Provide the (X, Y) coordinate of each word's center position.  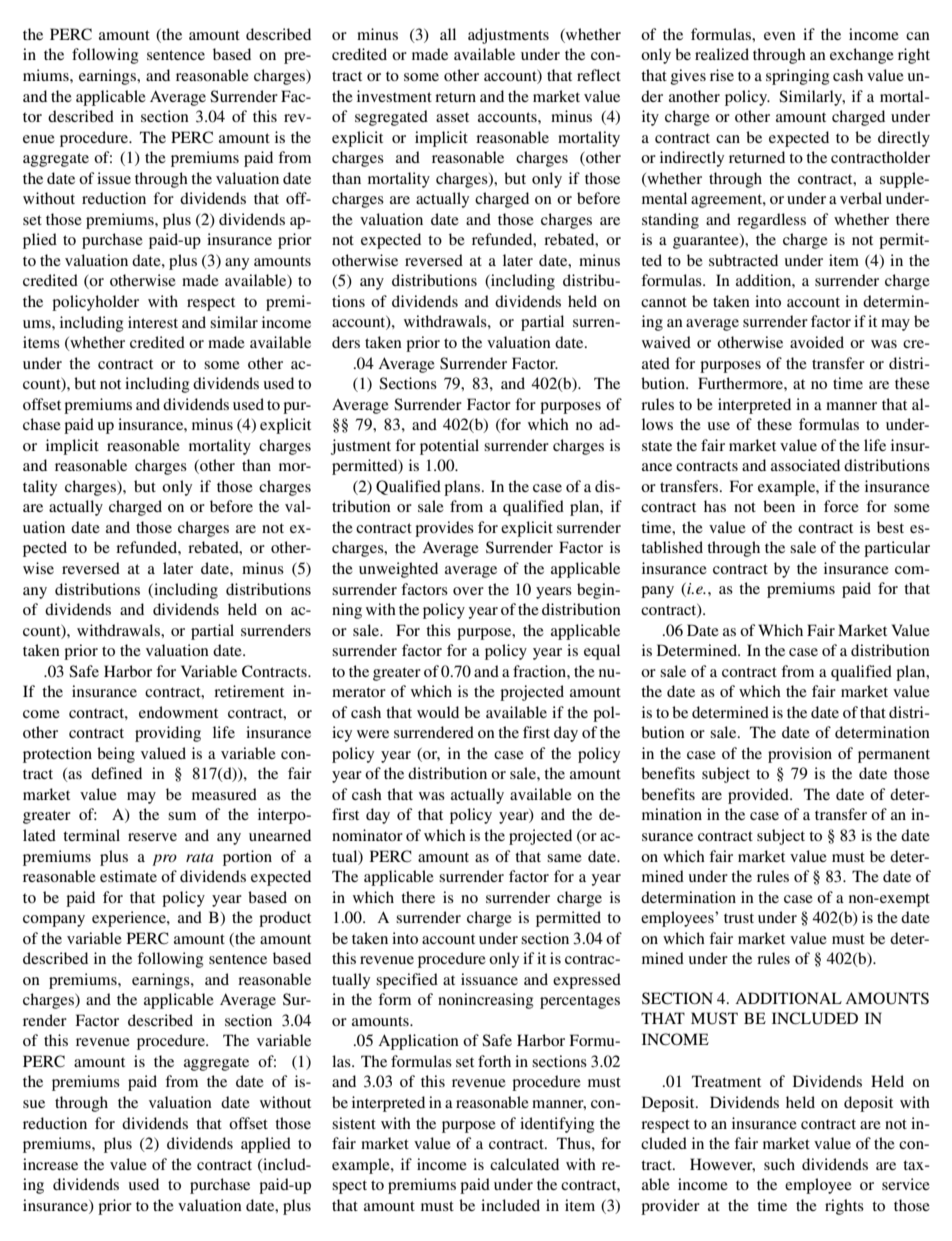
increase (50, 1164)
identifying (557, 1125)
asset (452, 117)
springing (798, 77)
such (779, 1164)
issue (114, 178)
